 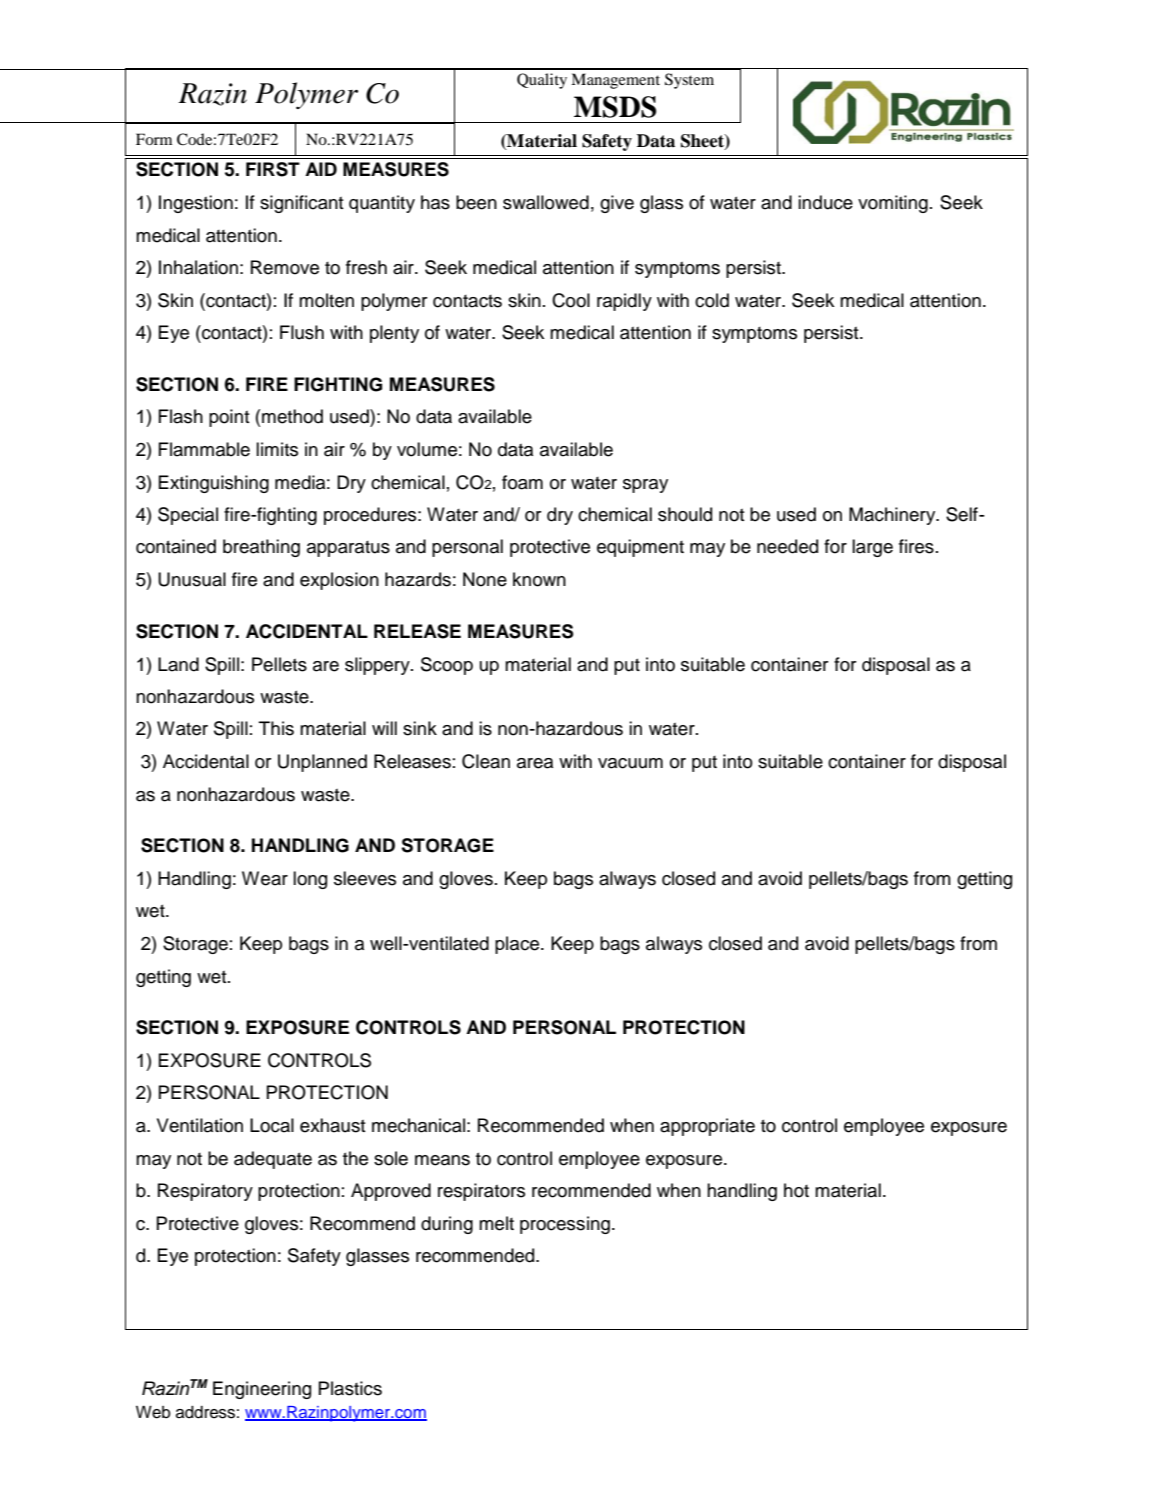 I want to click on hot, so click(x=796, y=1190).
